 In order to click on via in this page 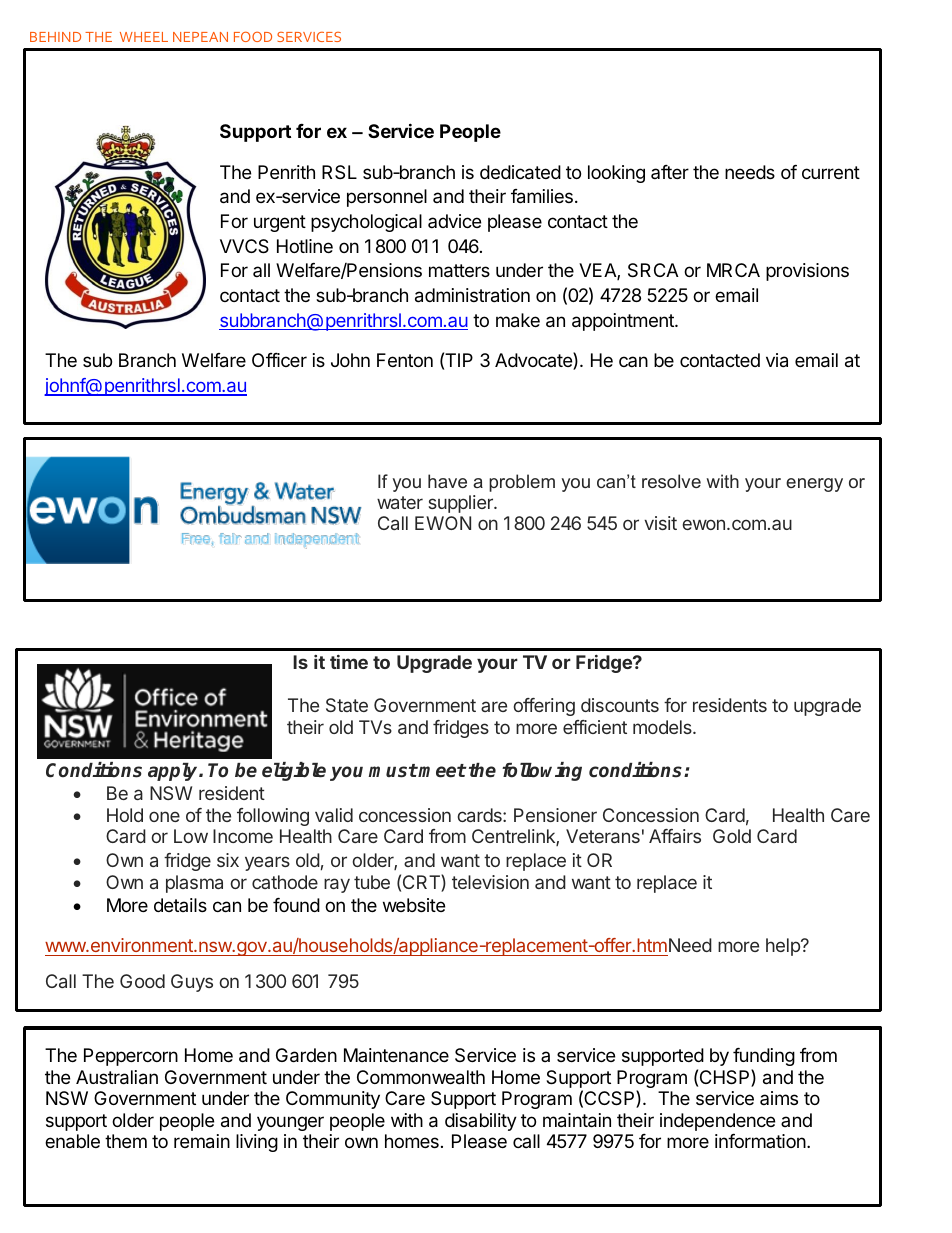, I will do `click(777, 360)`.
